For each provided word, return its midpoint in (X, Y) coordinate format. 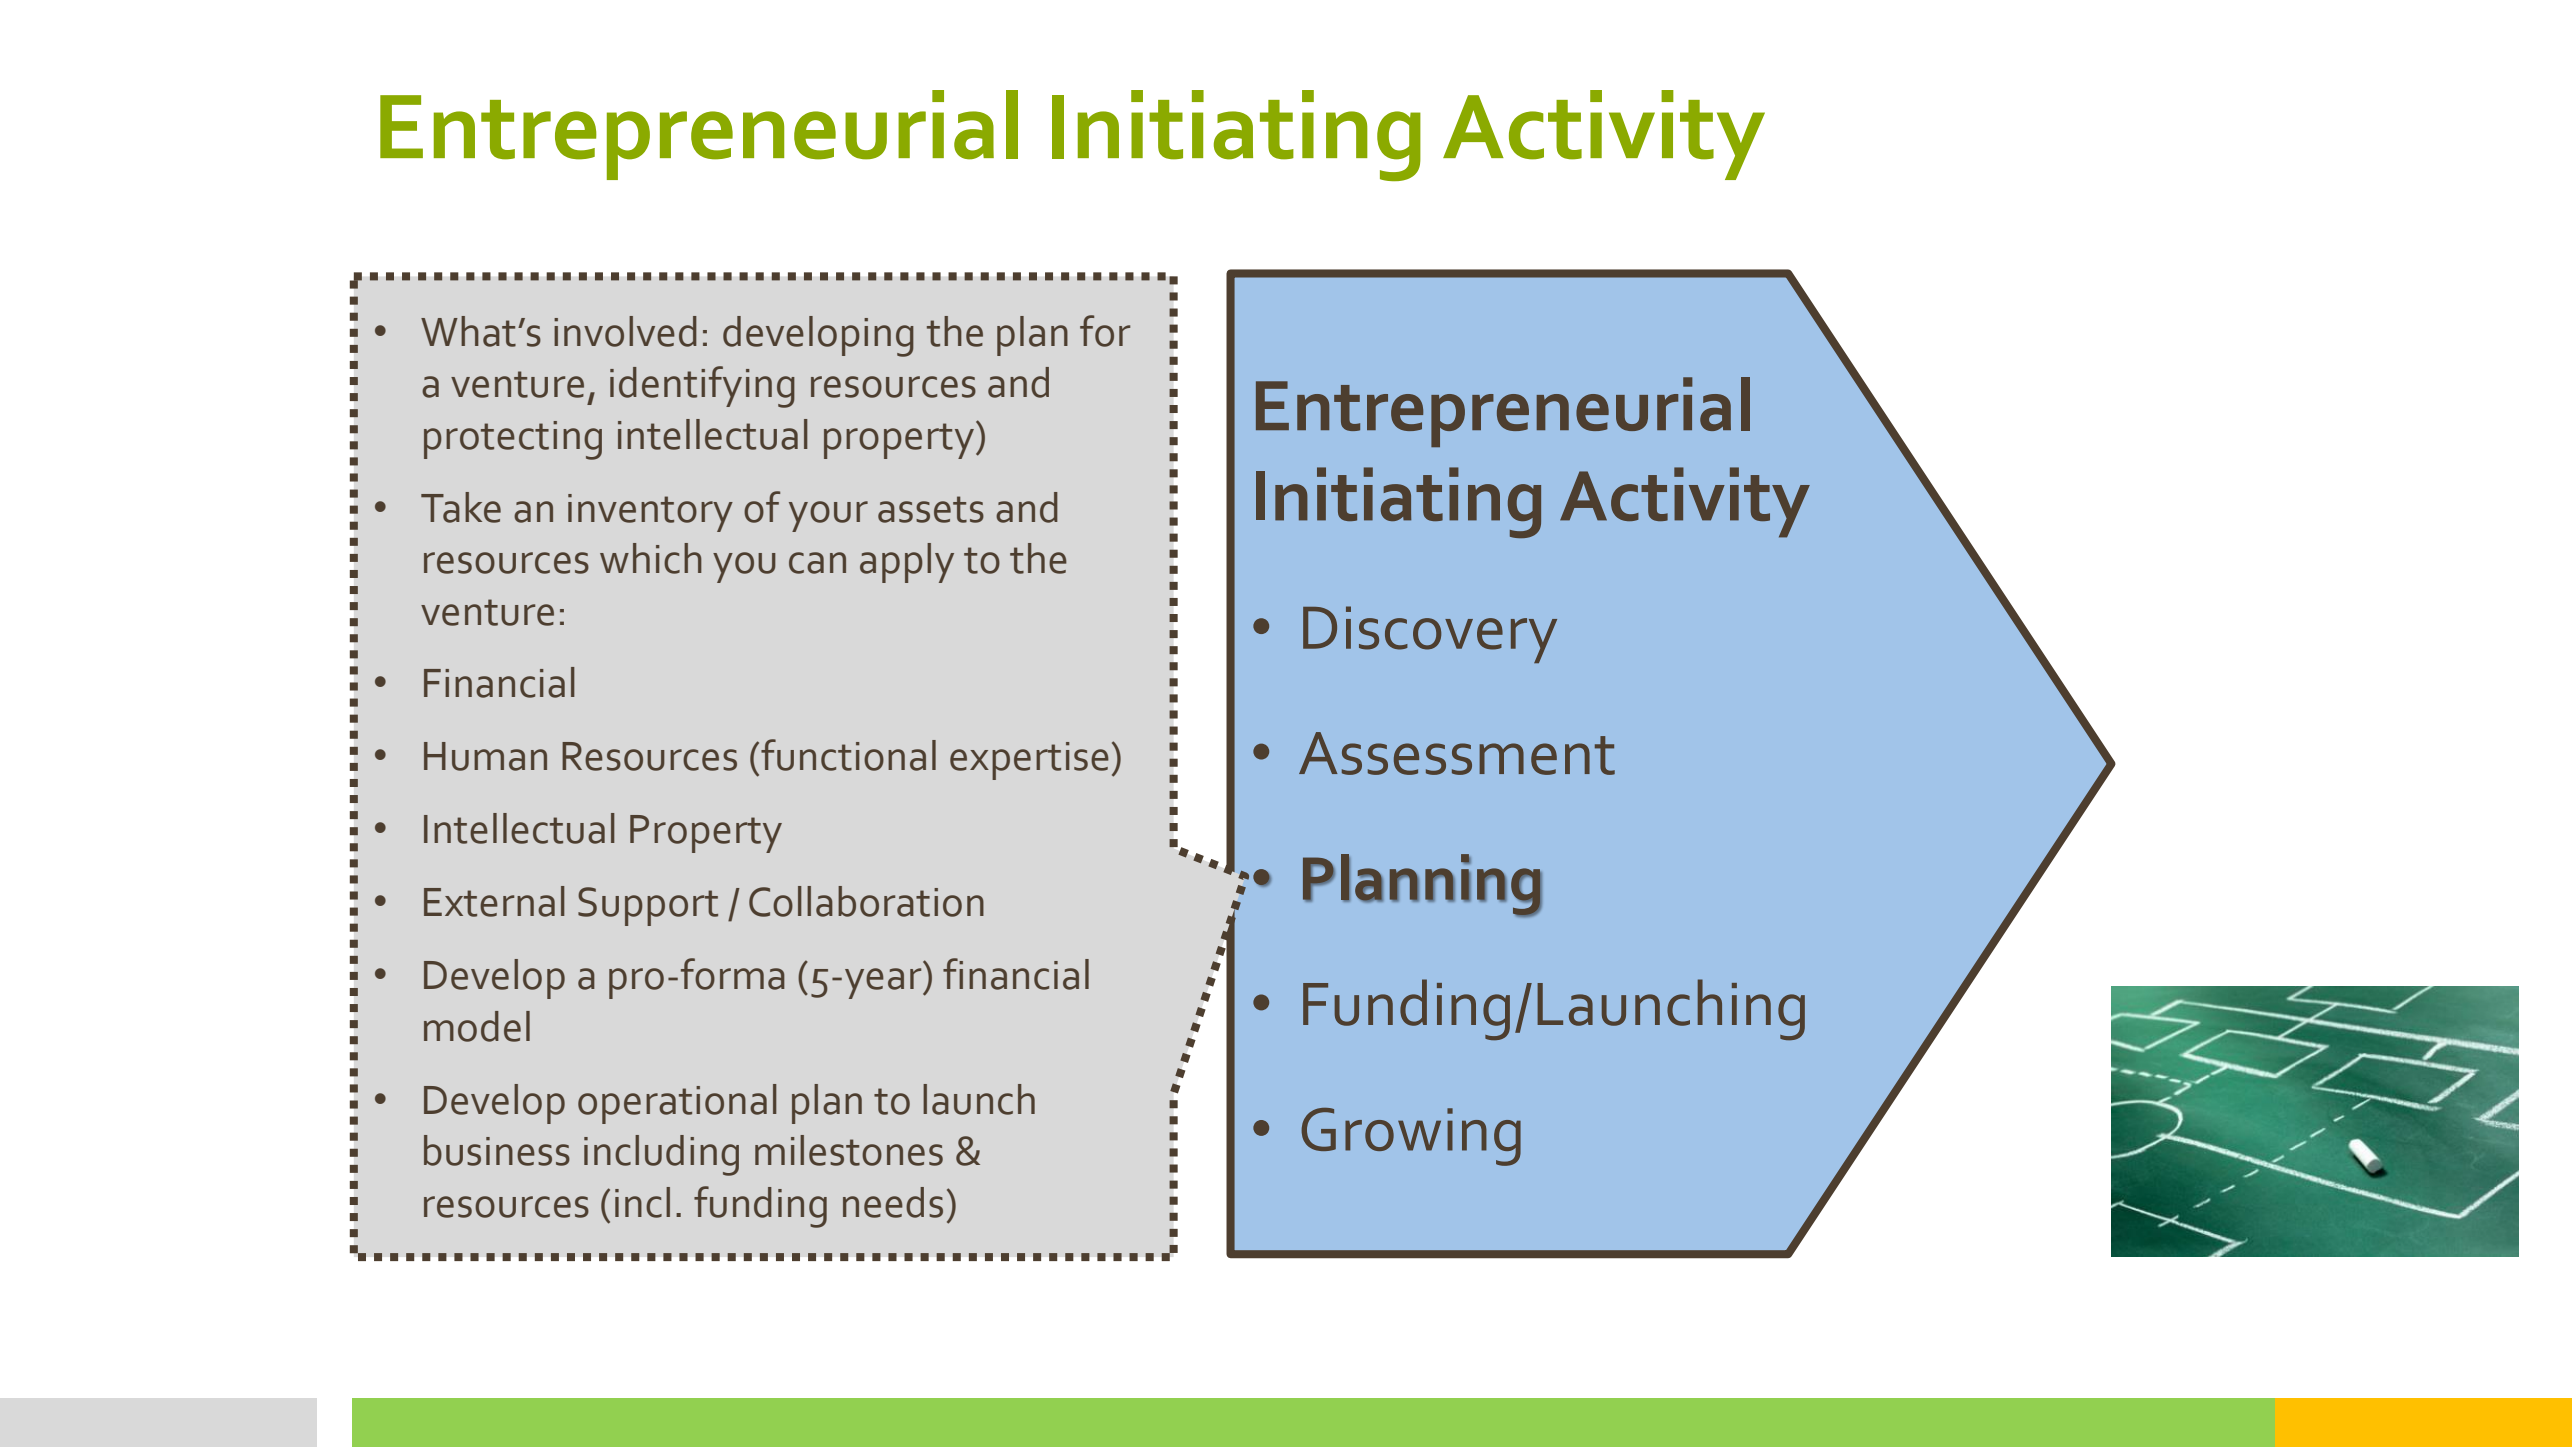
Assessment (1457, 753)
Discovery (1430, 634)
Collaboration (866, 901)
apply (907, 563)
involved (625, 331)
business (497, 1150)
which (651, 558)
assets (931, 509)
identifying (702, 387)
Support (648, 906)
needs (893, 1202)
